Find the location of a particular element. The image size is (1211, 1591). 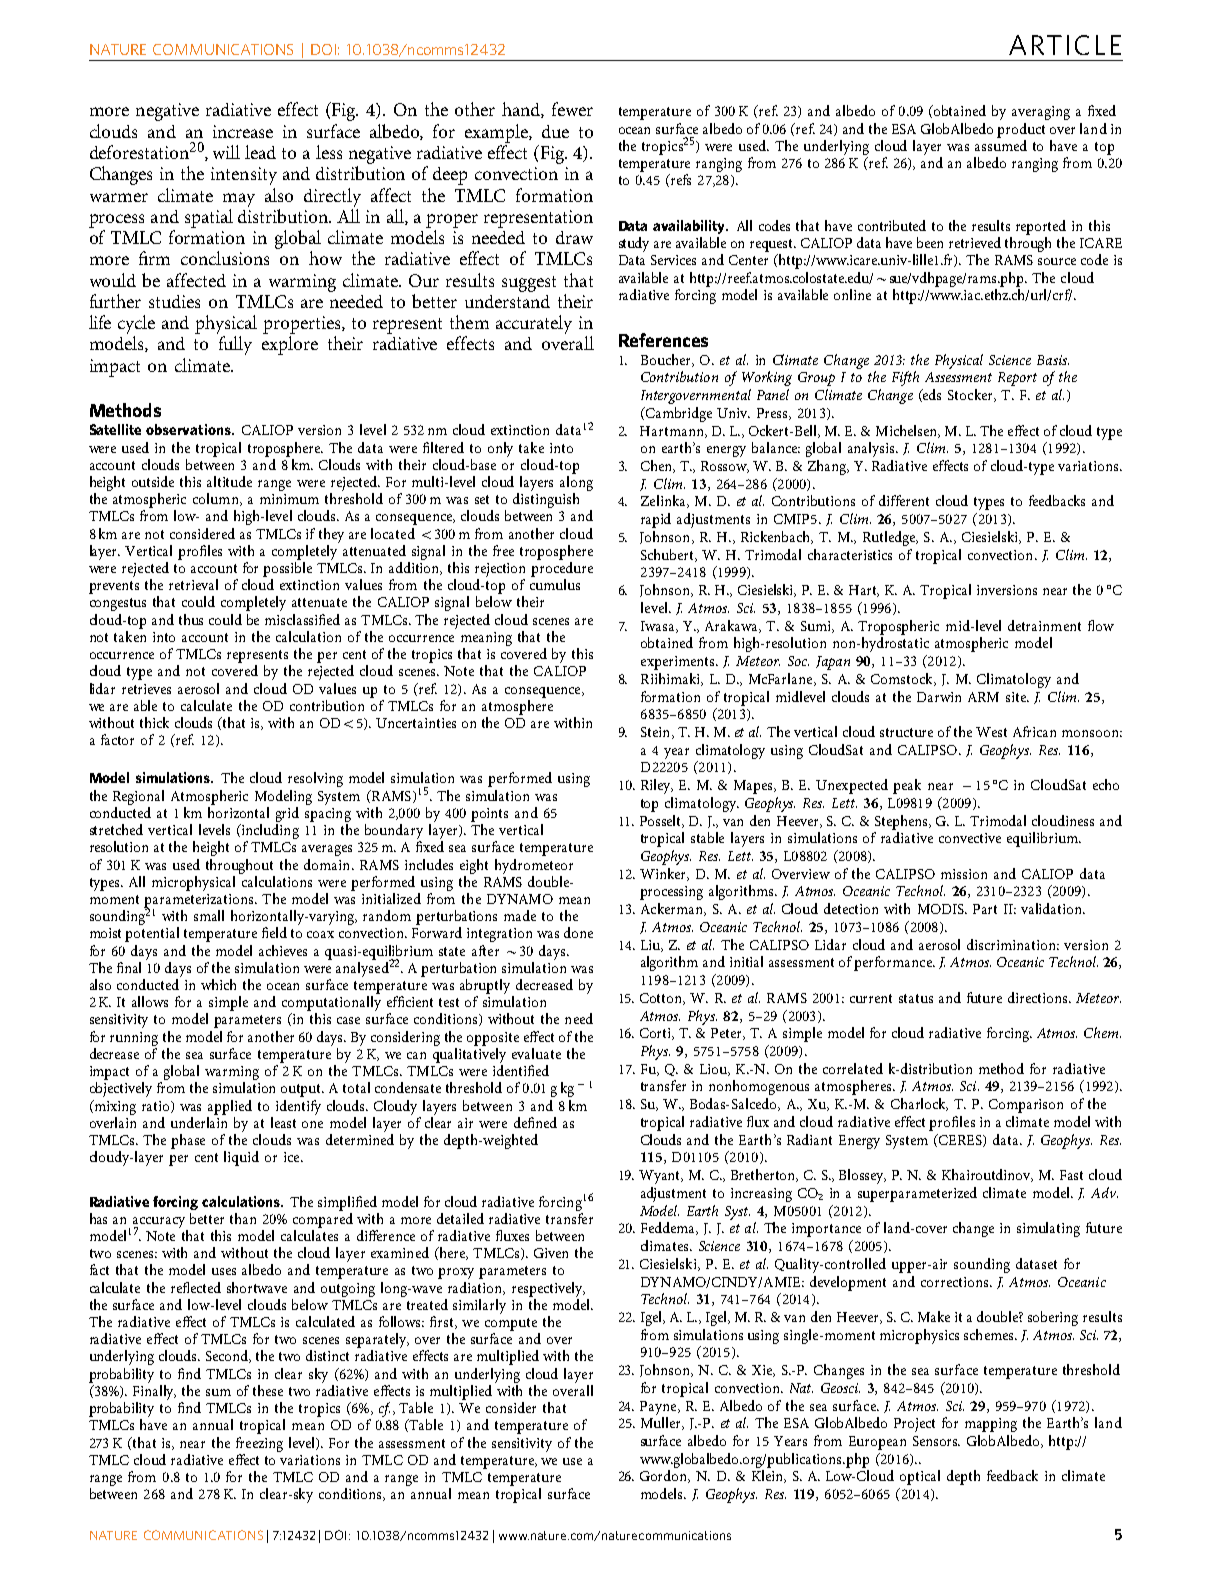

West is located at coordinates (991, 732).
